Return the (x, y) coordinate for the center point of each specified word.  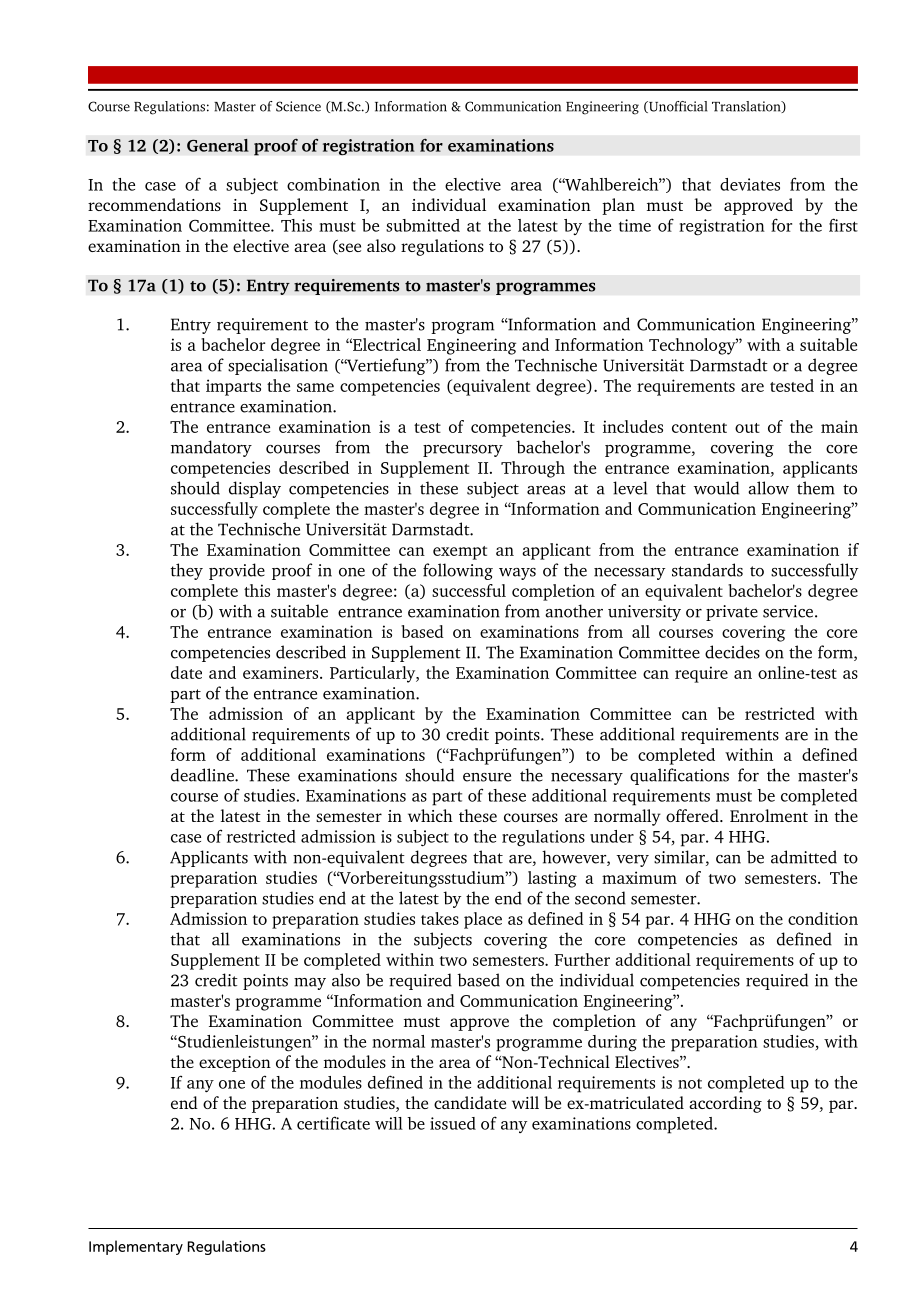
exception (235, 1064)
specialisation (278, 366)
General (218, 145)
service (788, 611)
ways (517, 574)
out (747, 428)
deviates (750, 184)
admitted (804, 857)
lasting (552, 879)
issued (453, 1123)
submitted (423, 225)
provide (237, 571)
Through (533, 469)
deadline (203, 775)
